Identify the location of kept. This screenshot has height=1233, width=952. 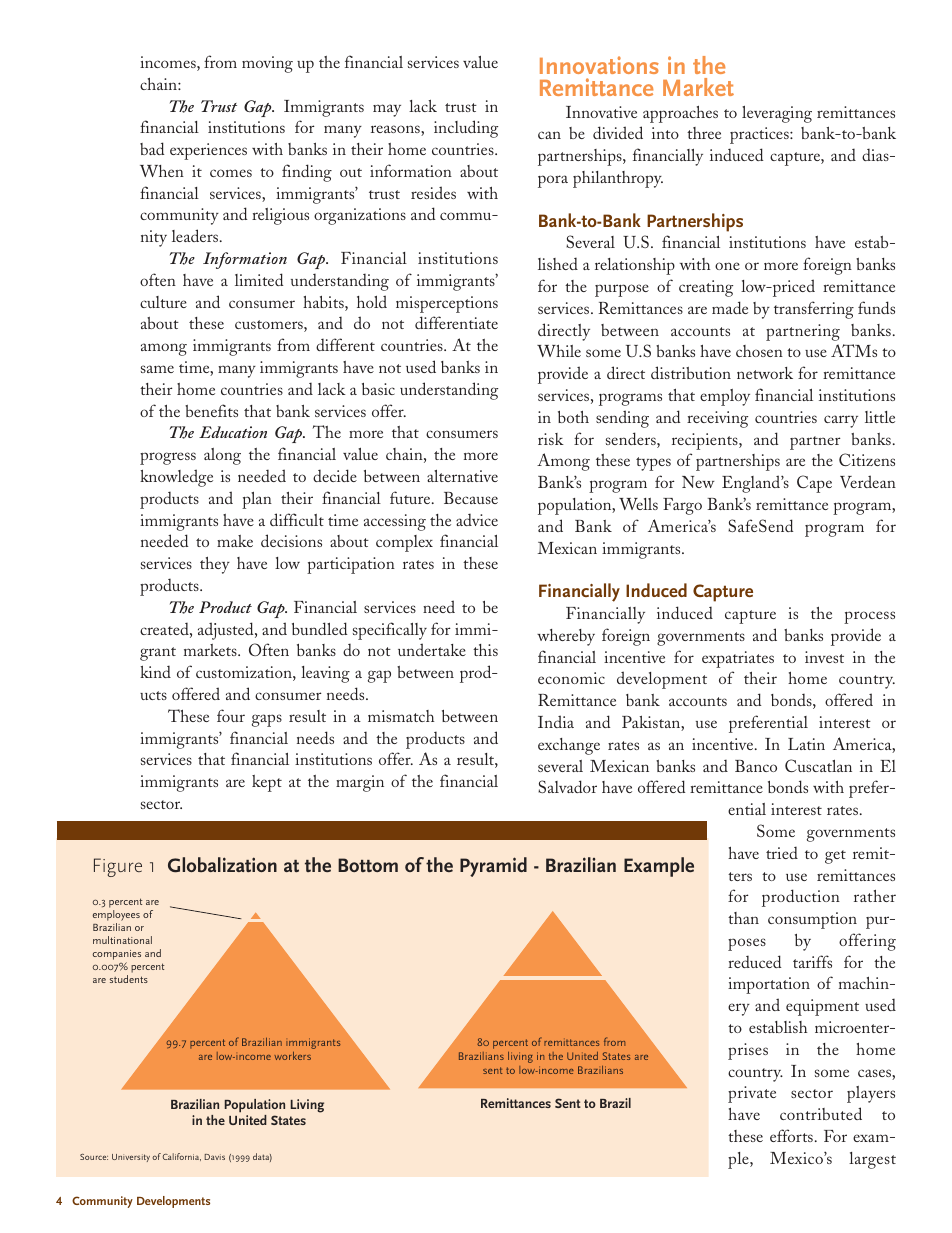
(267, 783).
